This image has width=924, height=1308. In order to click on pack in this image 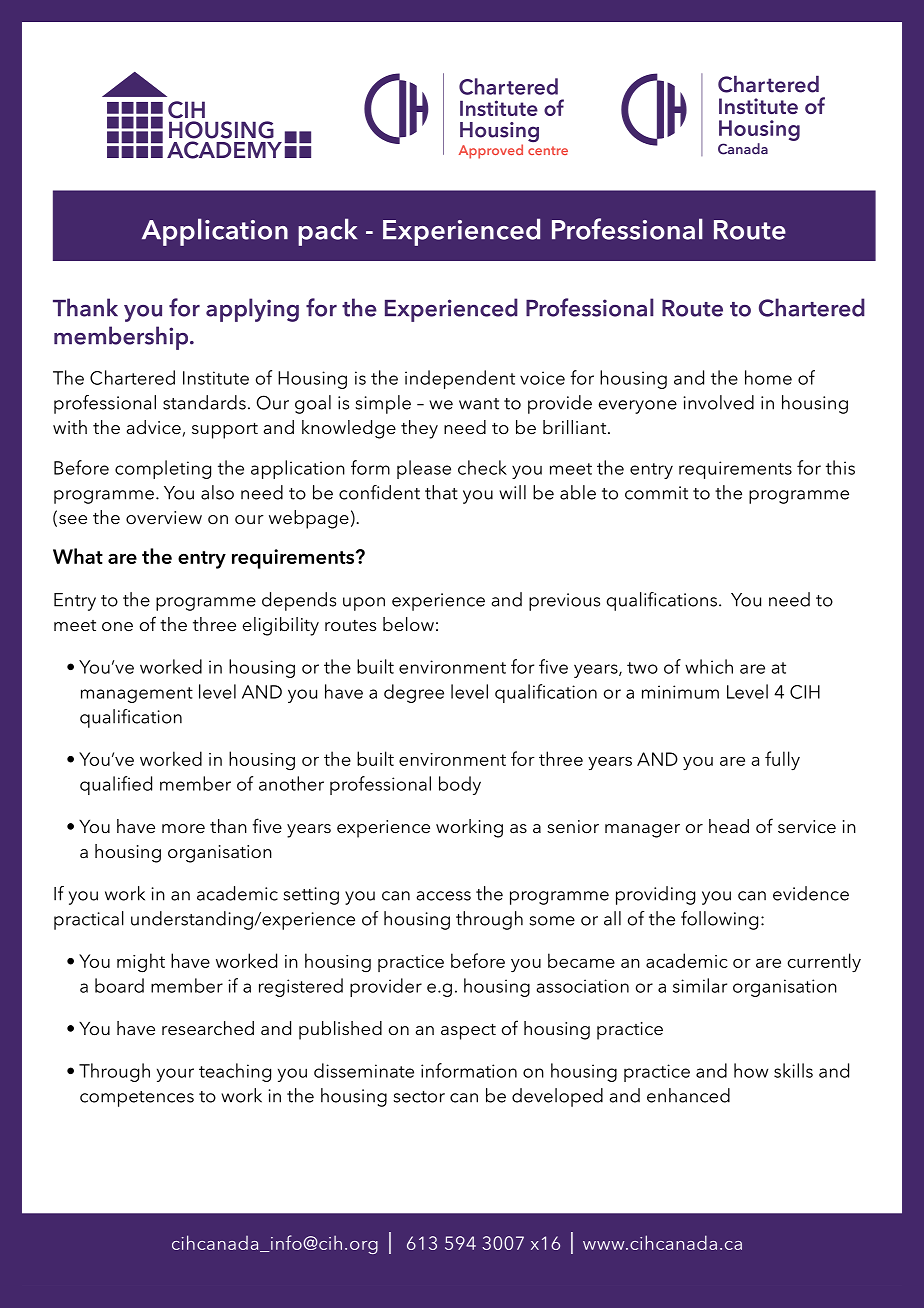, I will do `click(327, 232)`.
